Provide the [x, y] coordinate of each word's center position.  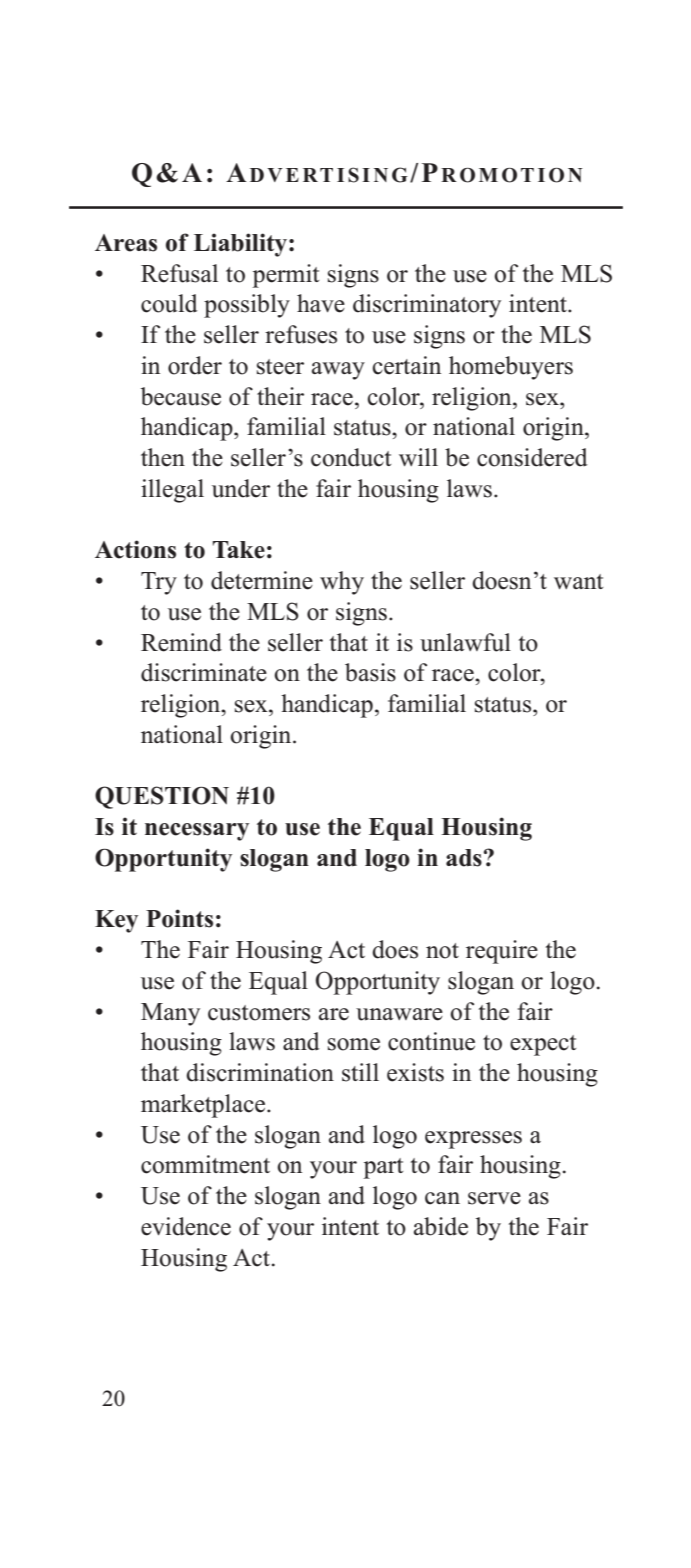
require [502, 952]
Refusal [179, 273]
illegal [172, 491]
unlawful [465, 642]
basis [370, 672]
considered [532, 457]
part [383, 1168]
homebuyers [511, 368]
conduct [351, 457]
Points [179, 918]
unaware [399, 1014]
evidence [186, 1226]
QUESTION [162, 797]
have [321, 303]
